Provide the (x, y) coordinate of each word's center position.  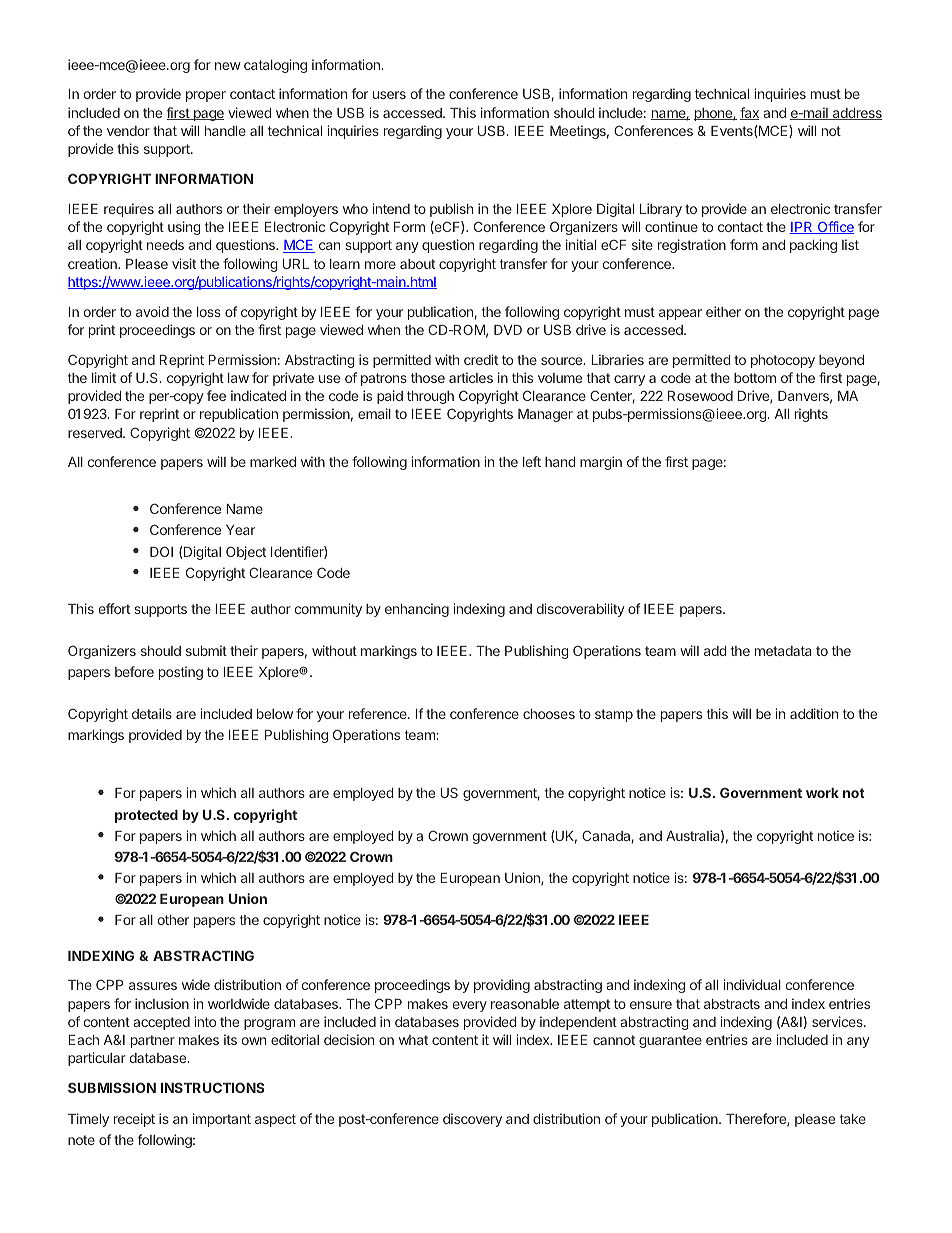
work (822, 793)
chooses (549, 714)
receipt (134, 1120)
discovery (472, 1120)
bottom (755, 378)
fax (749, 113)
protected (146, 816)
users (389, 95)
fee (216, 395)
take (853, 1119)
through (430, 397)
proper (206, 96)
